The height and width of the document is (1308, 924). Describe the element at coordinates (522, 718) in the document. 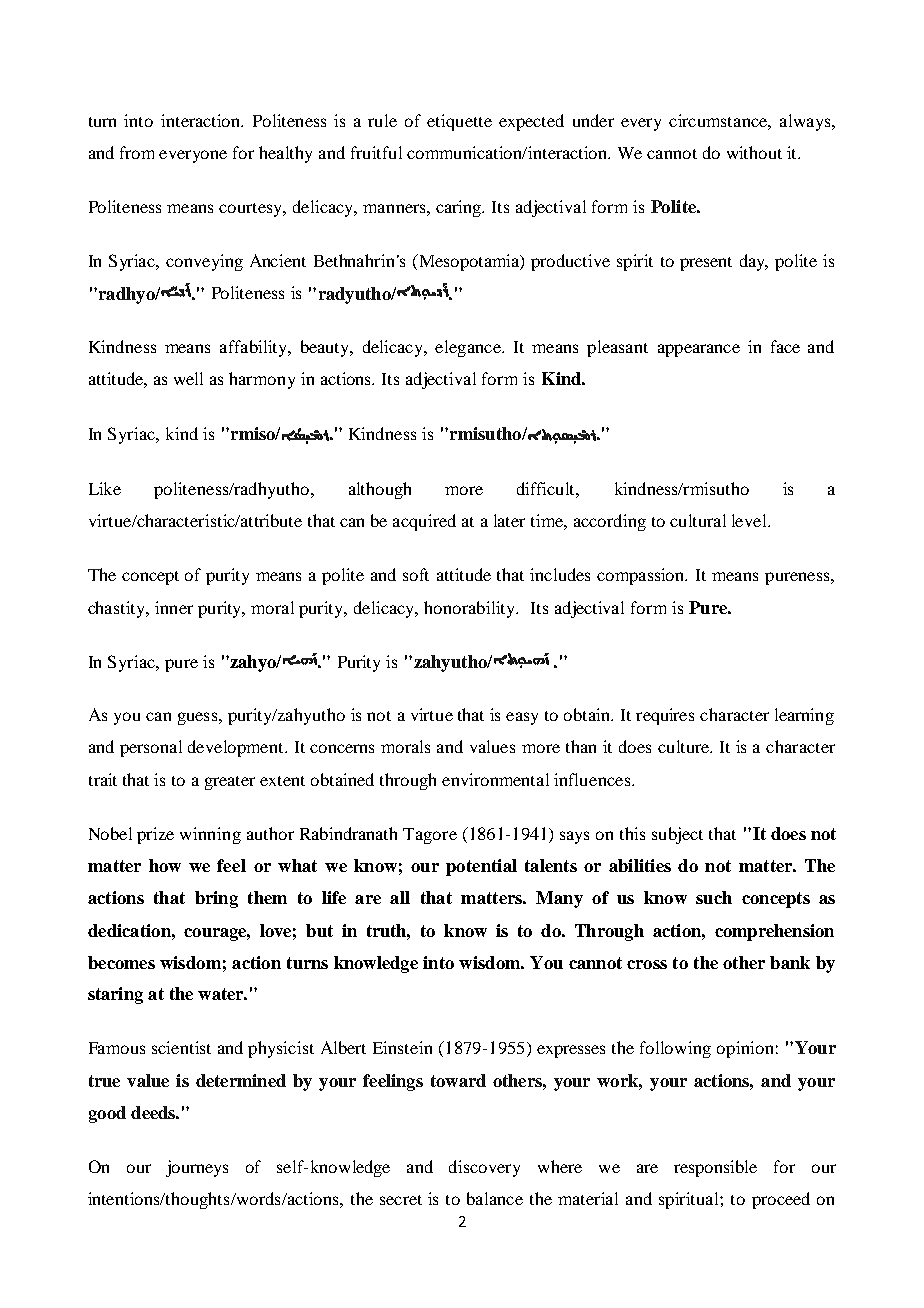

I see `easy` at that location.
